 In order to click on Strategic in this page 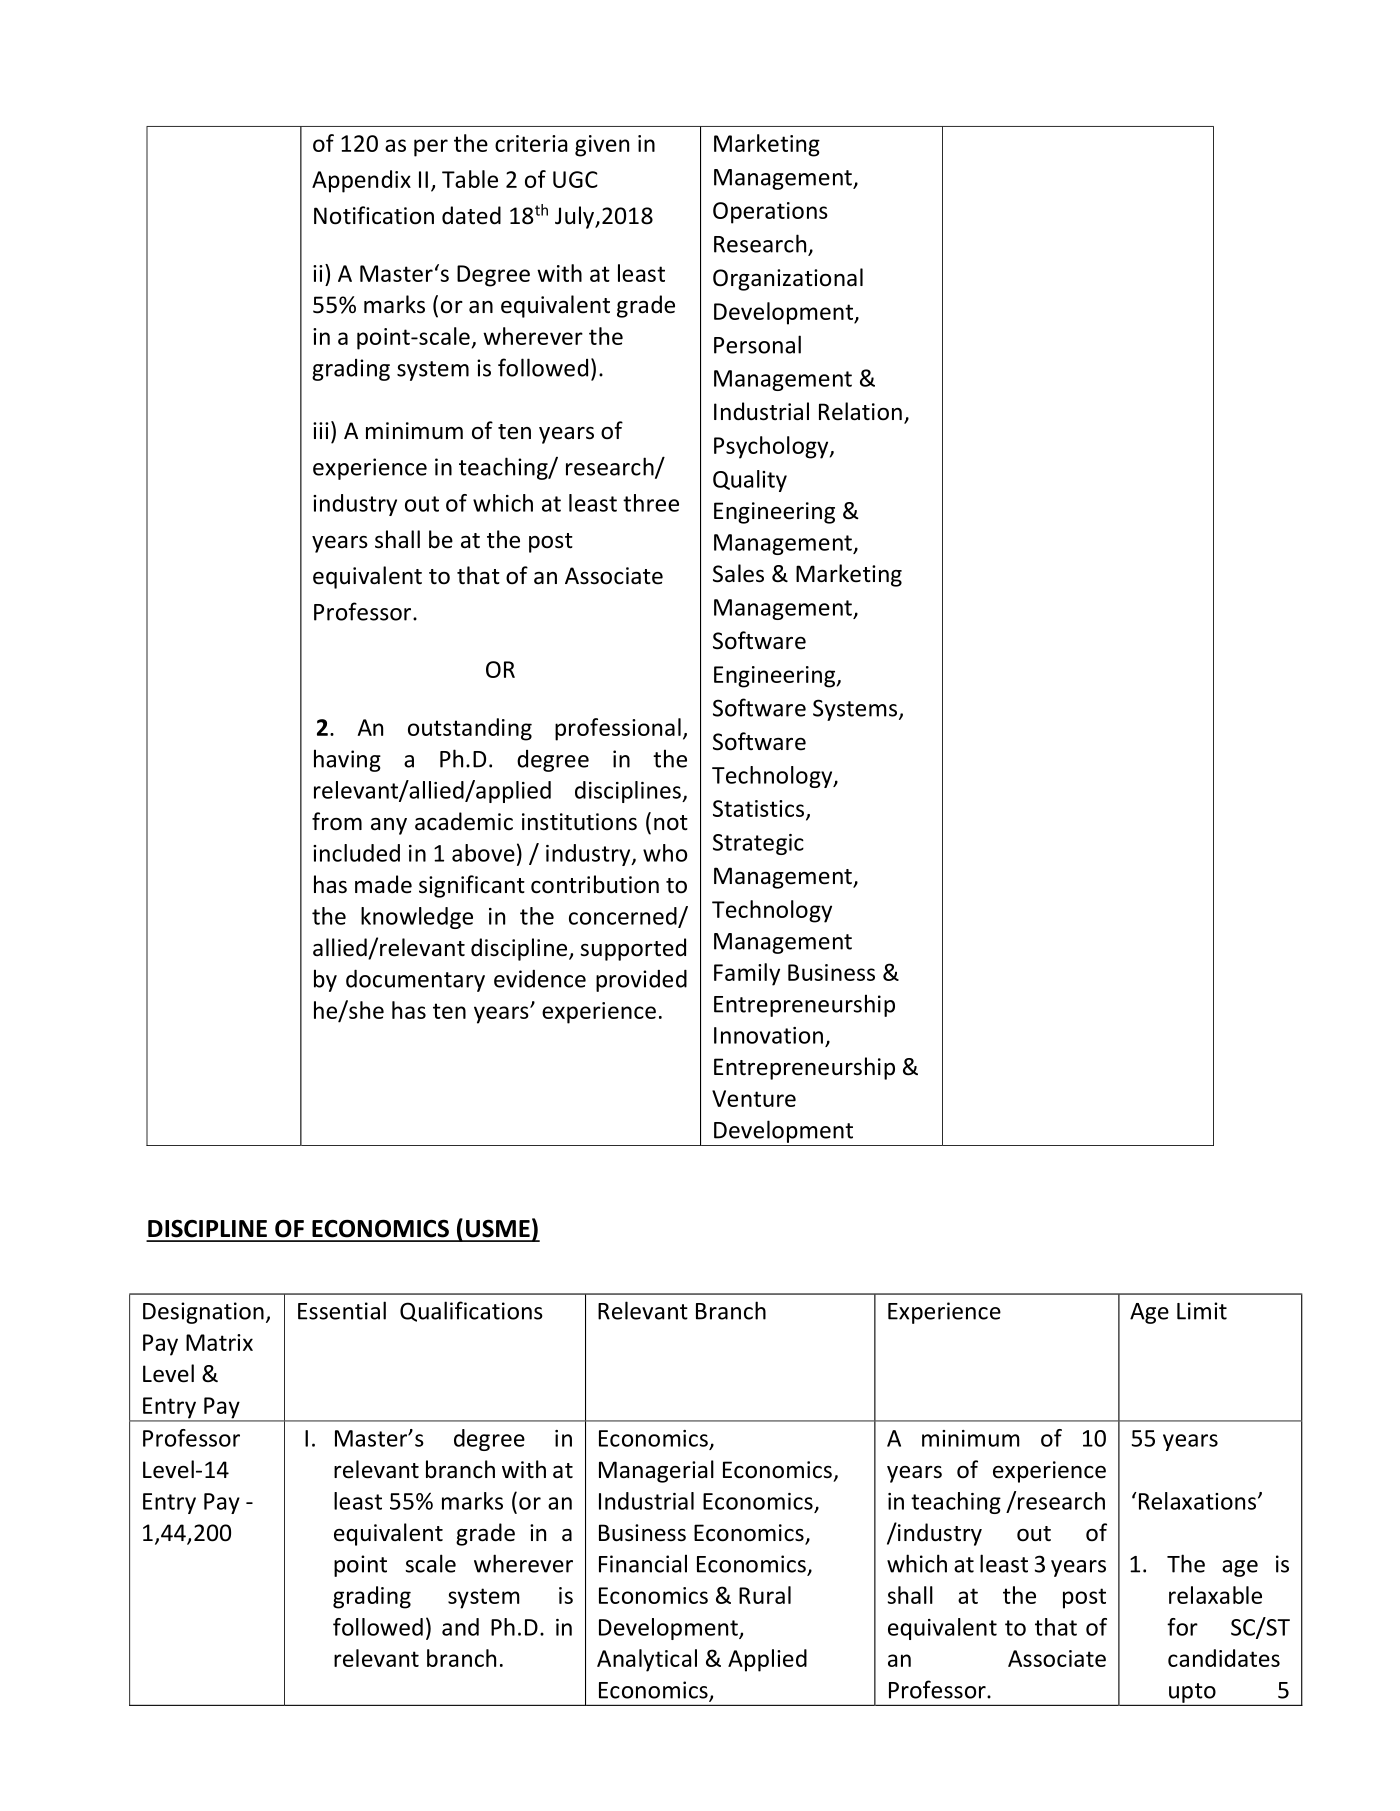, I will do `click(758, 844)`.
